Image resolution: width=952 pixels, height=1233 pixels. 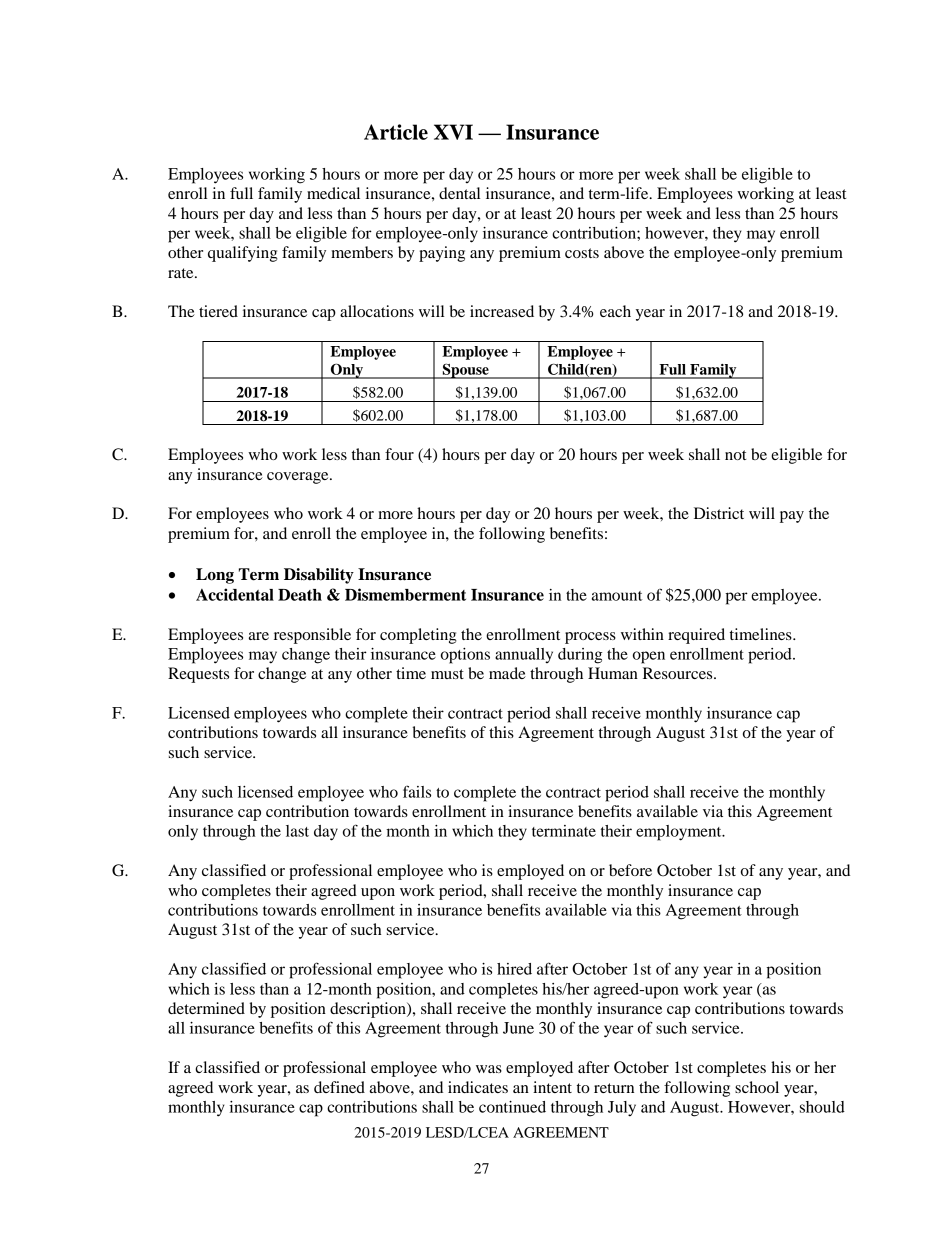 What do you see at coordinates (299, 478) in the image?
I see `coverage` at bounding box center [299, 478].
